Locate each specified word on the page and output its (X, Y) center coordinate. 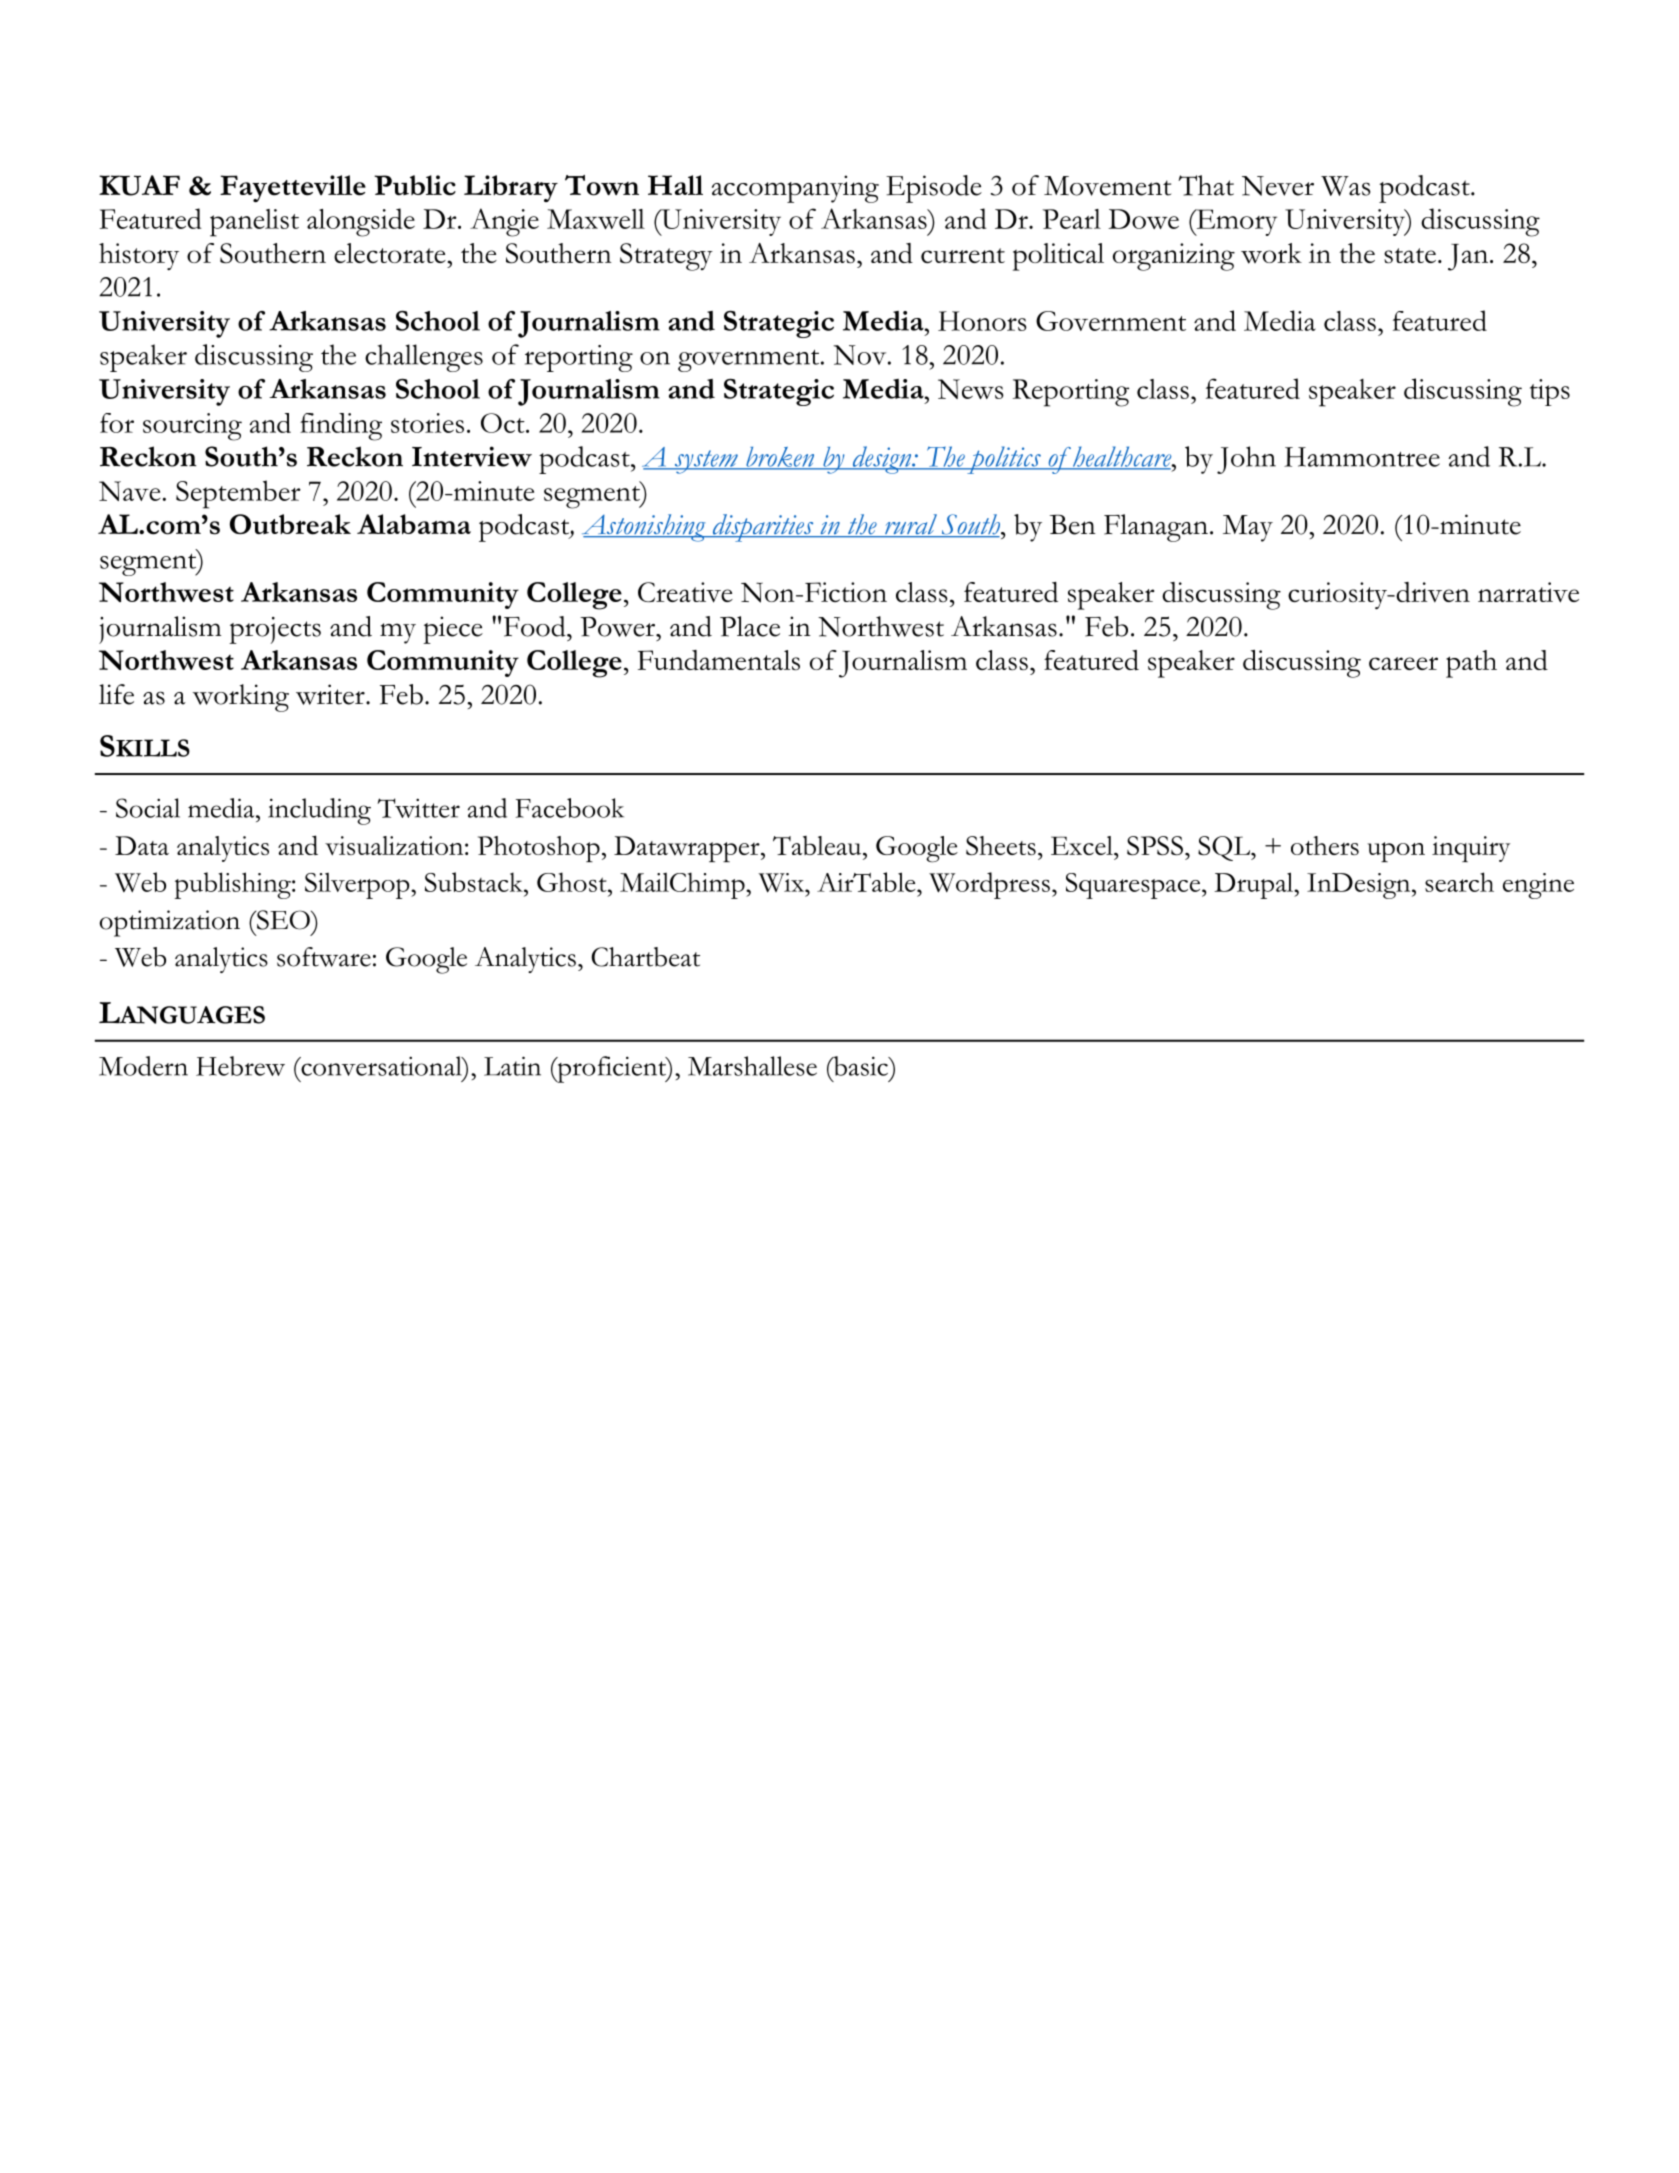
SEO (283, 920)
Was (1345, 186)
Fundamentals (719, 660)
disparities (763, 528)
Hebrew (240, 1066)
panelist (254, 223)
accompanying (795, 189)
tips (1550, 392)
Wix (782, 883)
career (1403, 663)
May (1248, 528)
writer (331, 694)
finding (341, 427)
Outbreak (290, 524)
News (971, 389)
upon (1396, 852)
